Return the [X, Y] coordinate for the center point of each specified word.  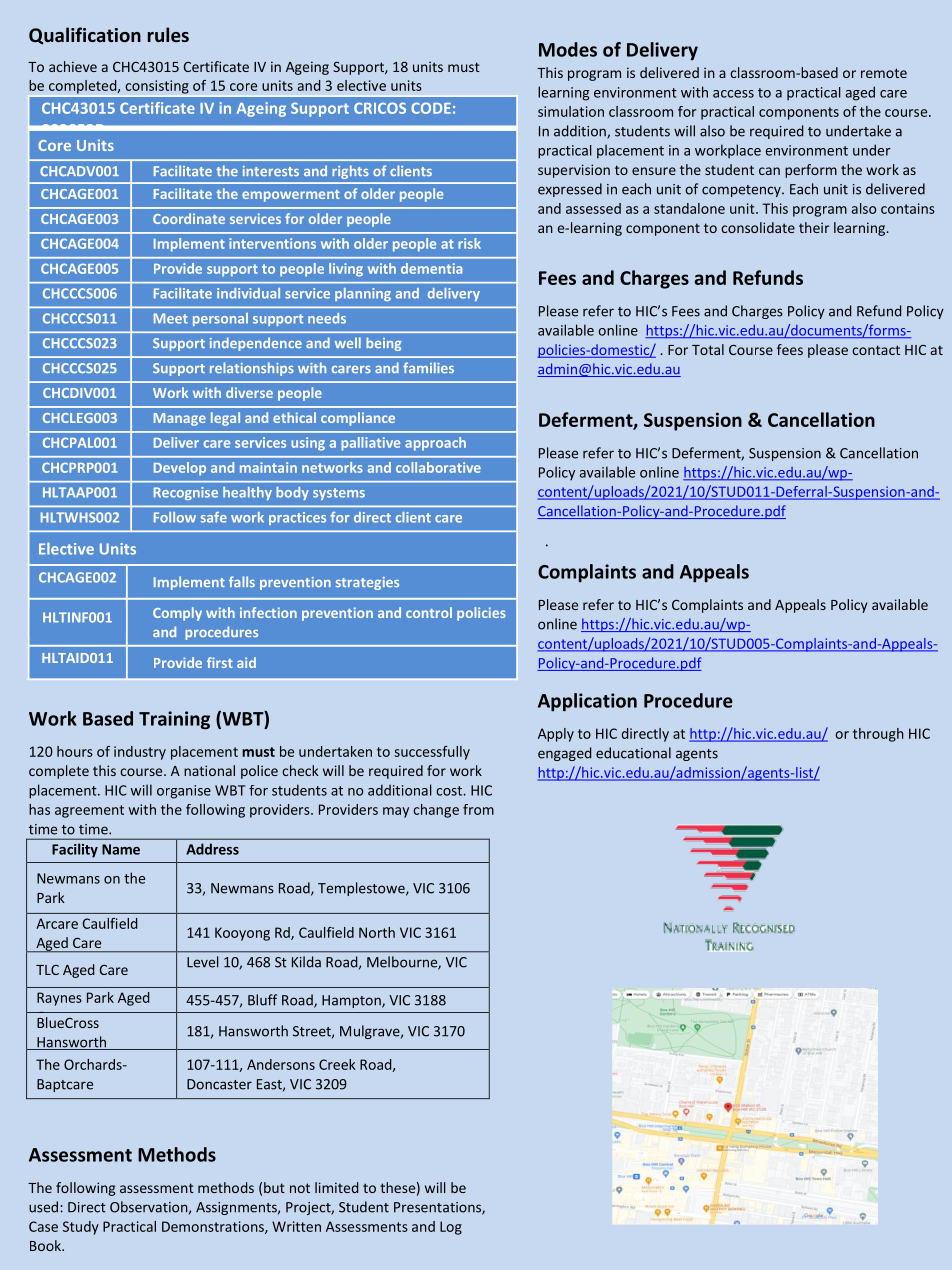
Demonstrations [214, 1227]
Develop [180, 469]
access [733, 94]
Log [451, 1228]
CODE [431, 108]
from [478, 809]
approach [435, 444]
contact [876, 350]
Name [121, 849]
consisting [157, 87]
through [878, 735]
